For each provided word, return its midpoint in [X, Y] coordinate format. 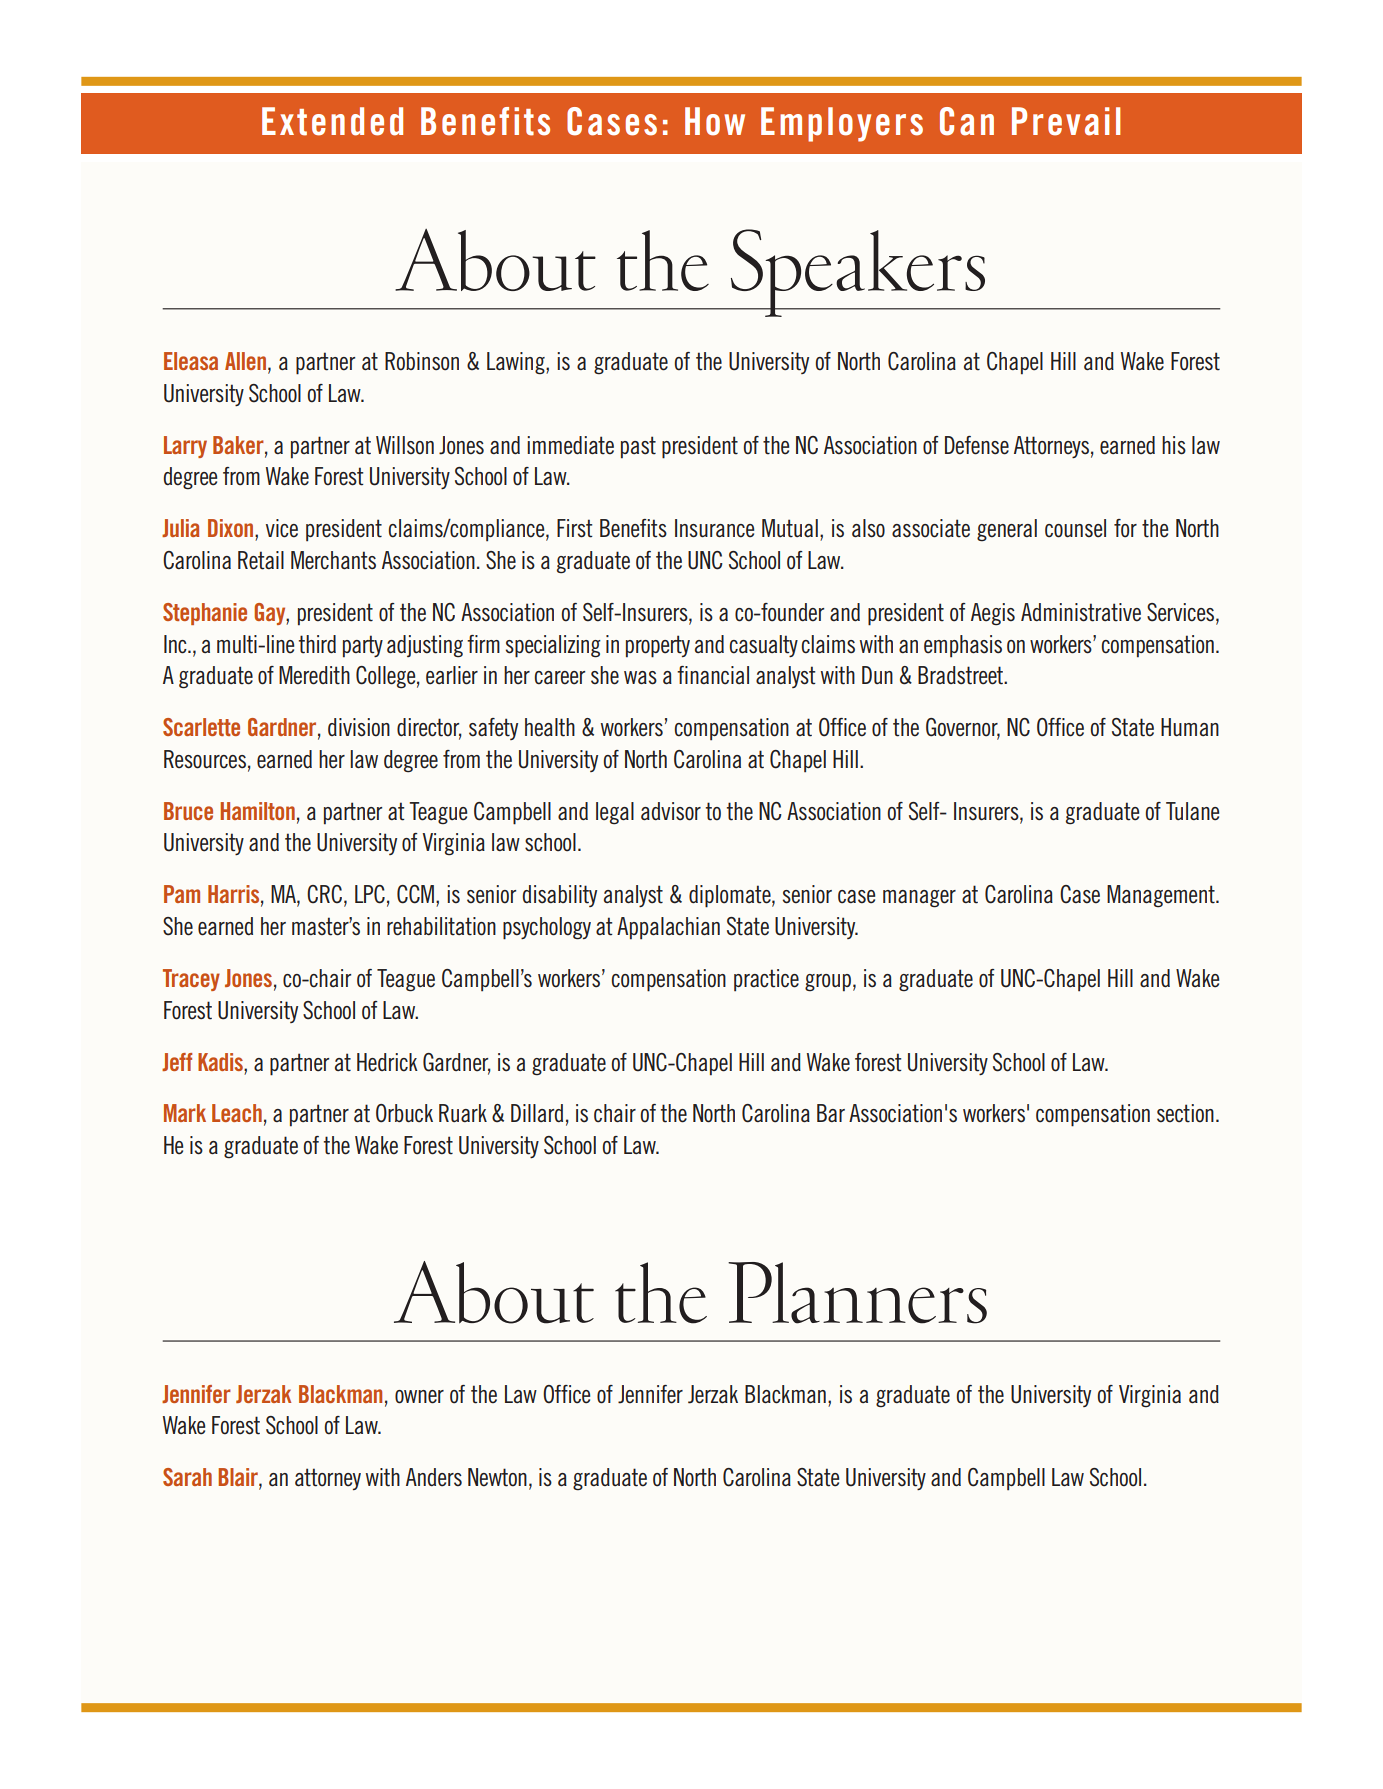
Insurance [714, 528]
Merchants [333, 560]
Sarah [187, 1477]
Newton [497, 1477]
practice [766, 980]
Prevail [1066, 121]
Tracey [191, 980]
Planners [857, 1293]
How [715, 121]
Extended [332, 121]
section [1185, 1113]
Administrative [1081, 612]
